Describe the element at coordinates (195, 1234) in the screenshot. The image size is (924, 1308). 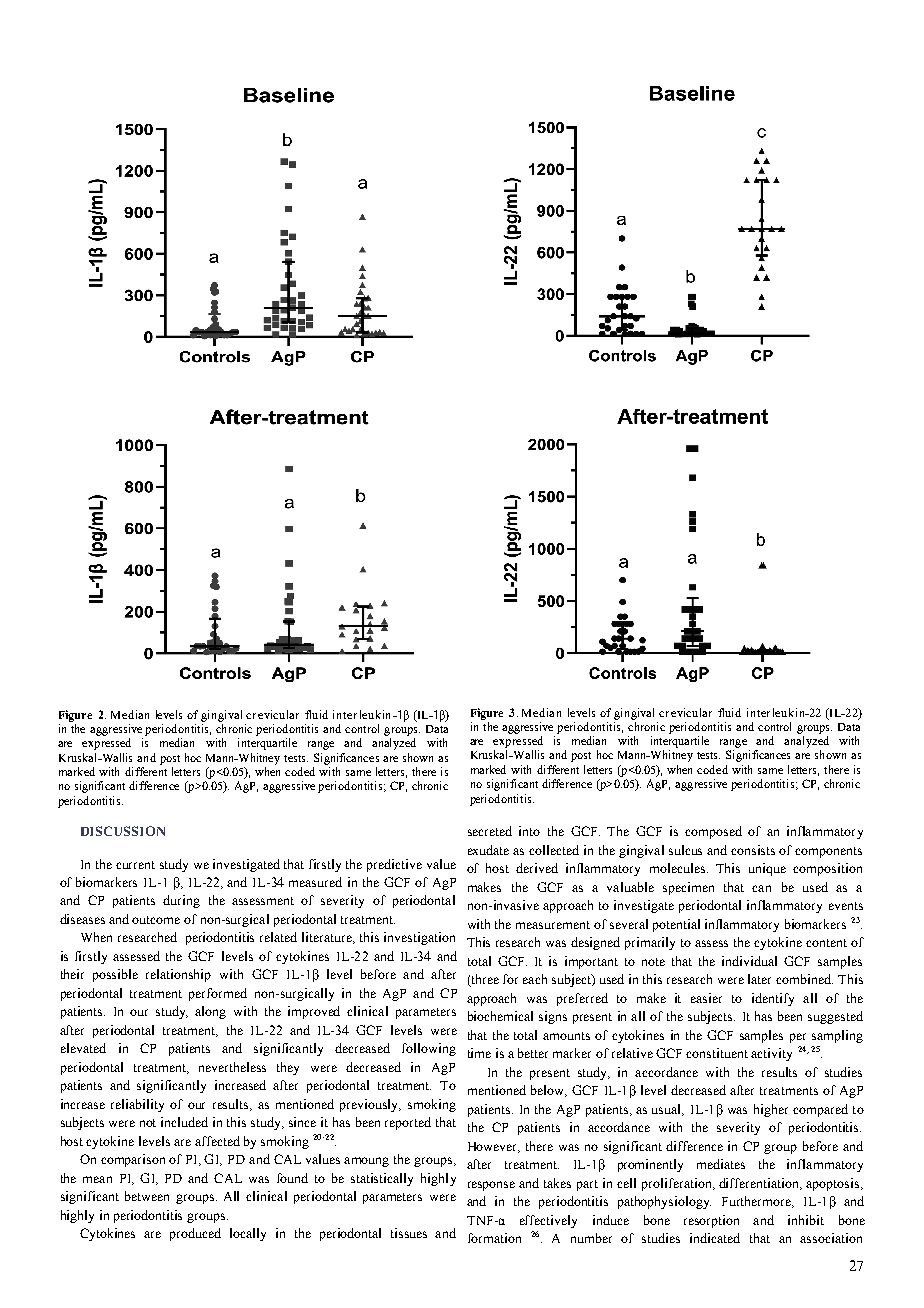
I see `produced` at that location.
